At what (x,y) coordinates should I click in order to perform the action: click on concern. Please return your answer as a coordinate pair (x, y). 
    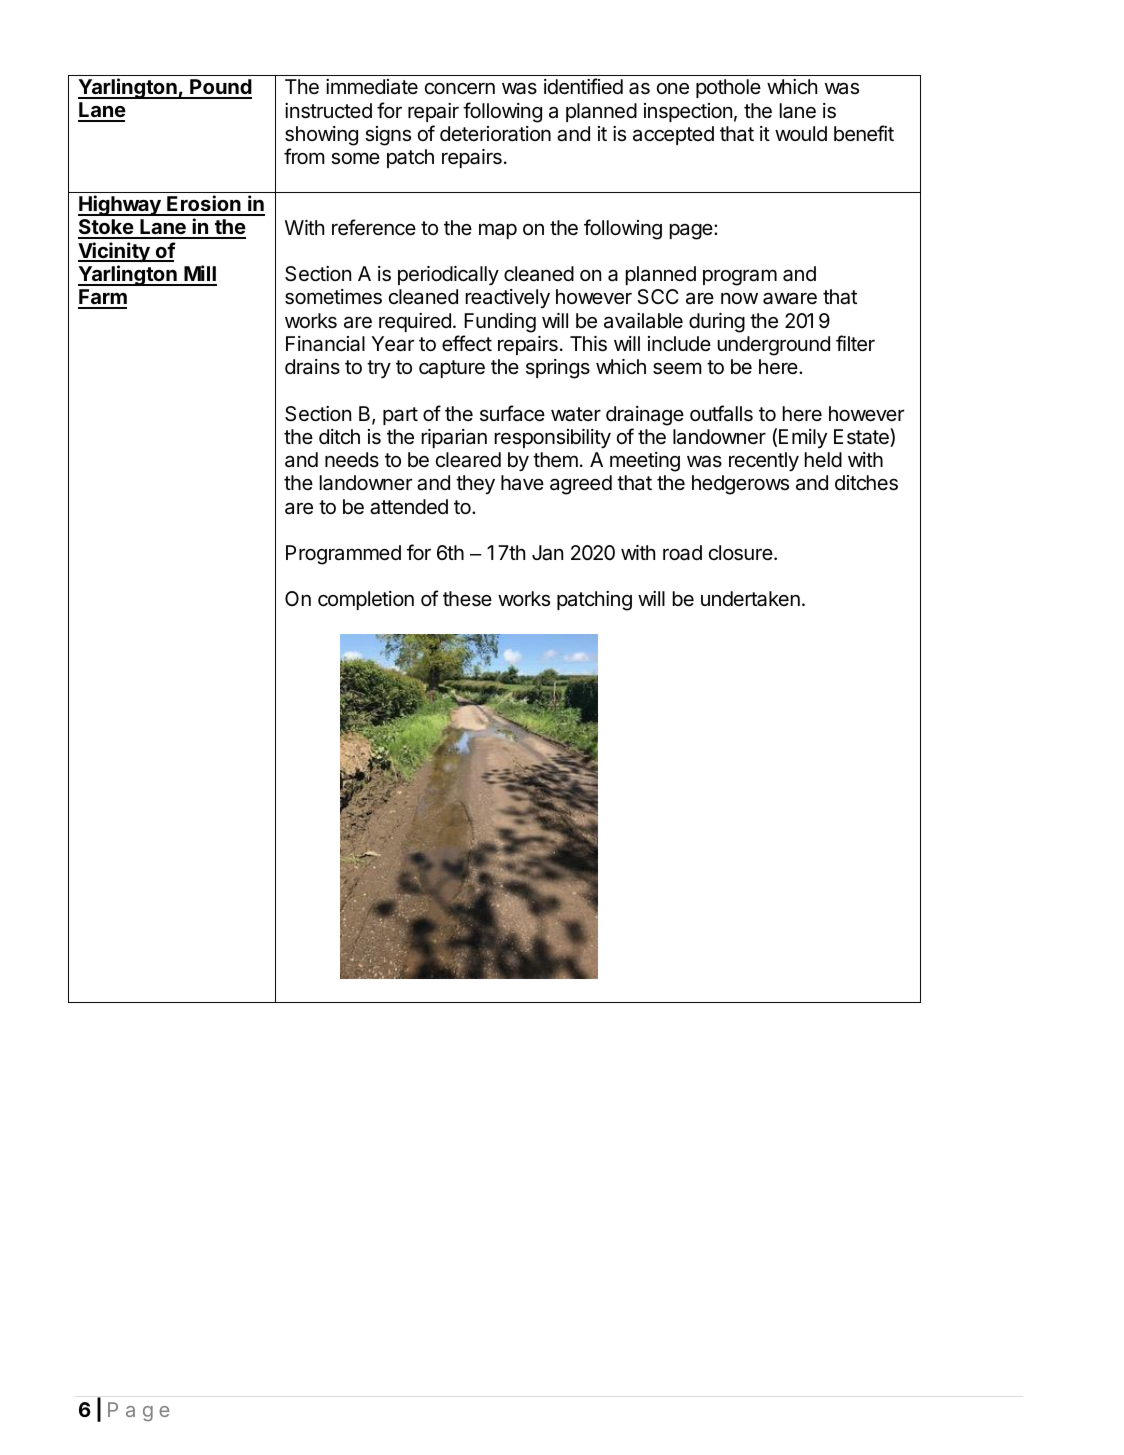
    Looking at the image, I should click on (460, 89).
